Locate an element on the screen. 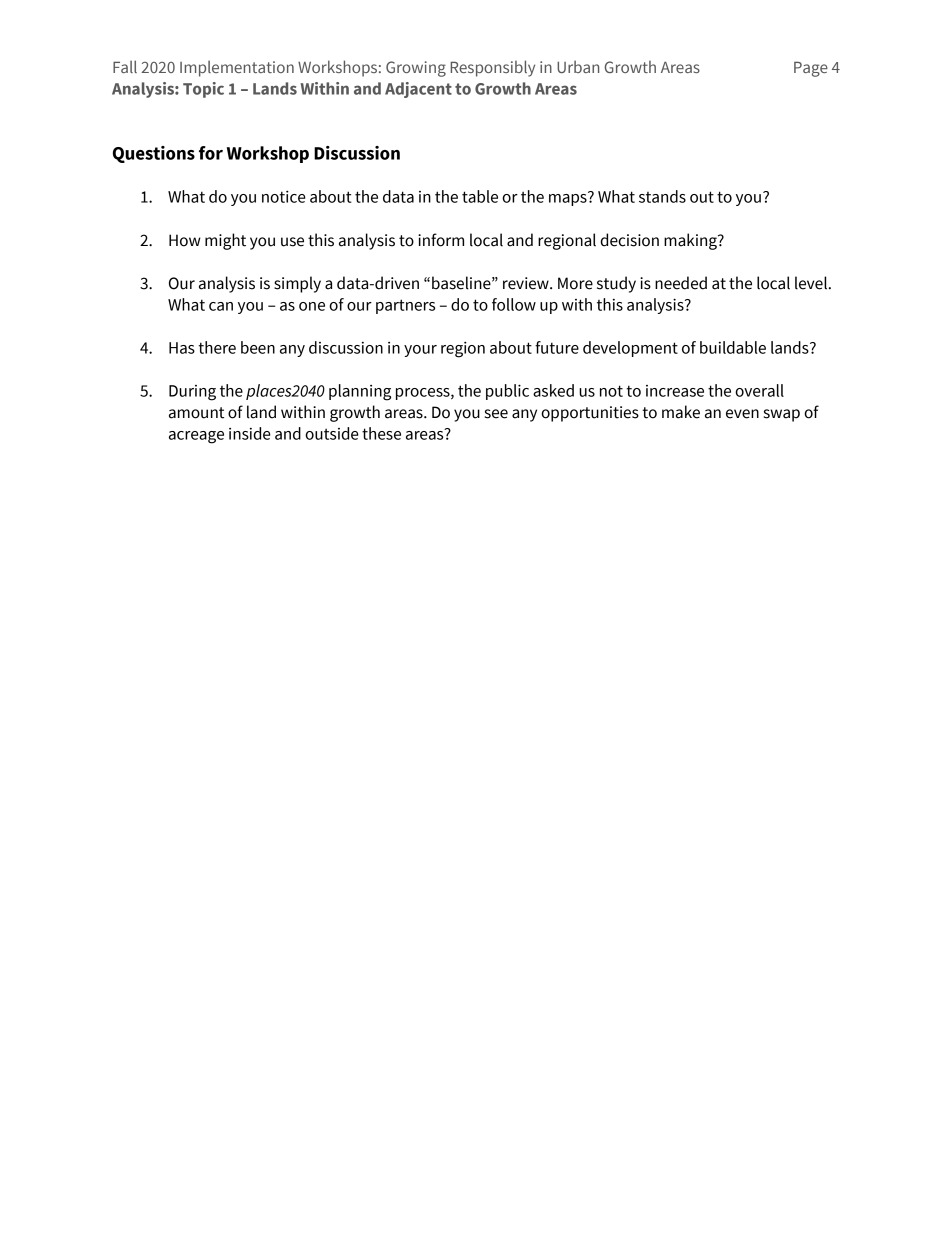 The width and height of the screenshot is (952, 1233). Implementation is located at coordinates (237, 68).
